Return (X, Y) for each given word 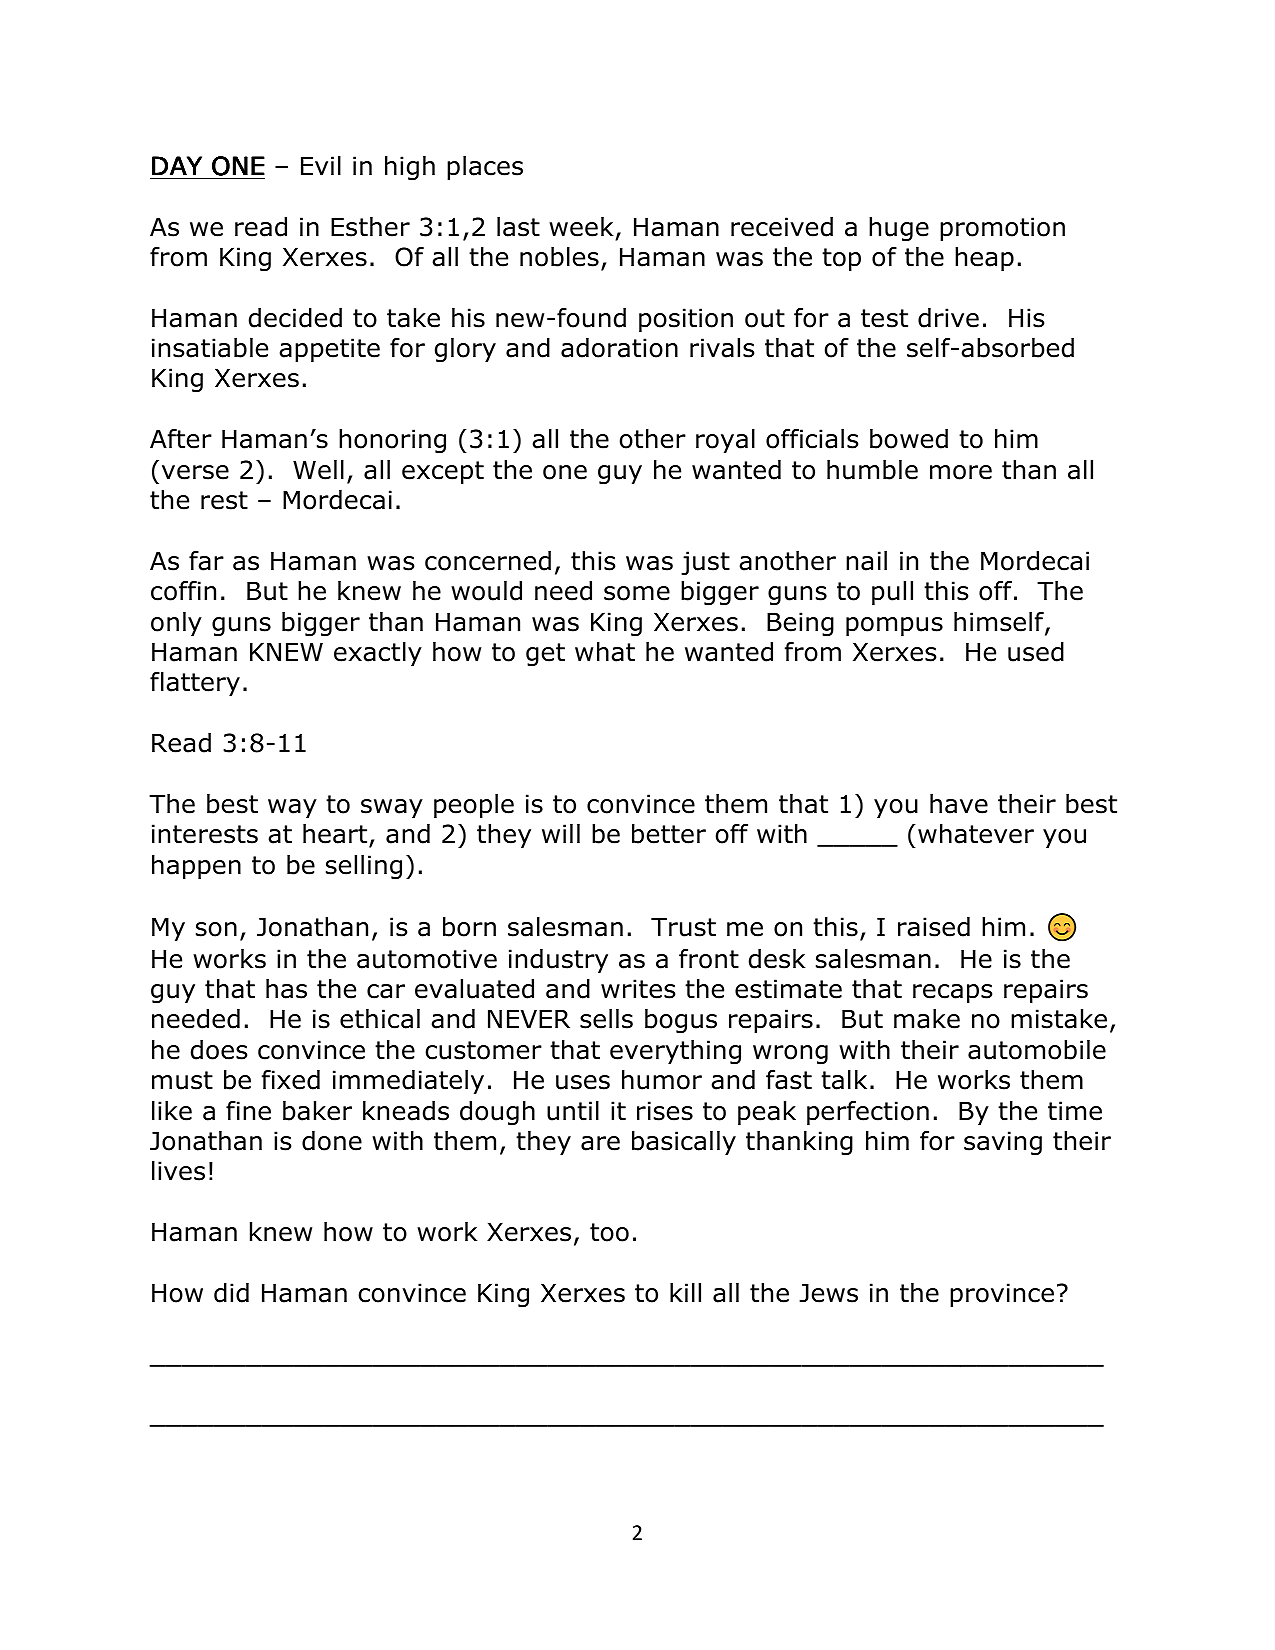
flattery (195, 684)
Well (318, 470)
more (961, 472)
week (581, 227)
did (231, 1293)
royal (725, 441)
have (959, 804)
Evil (321, 165)
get (545, 654)
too (609, 1232)
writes (638, 989)
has (286, 989)
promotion (1002, 229)
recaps (952, 993)
